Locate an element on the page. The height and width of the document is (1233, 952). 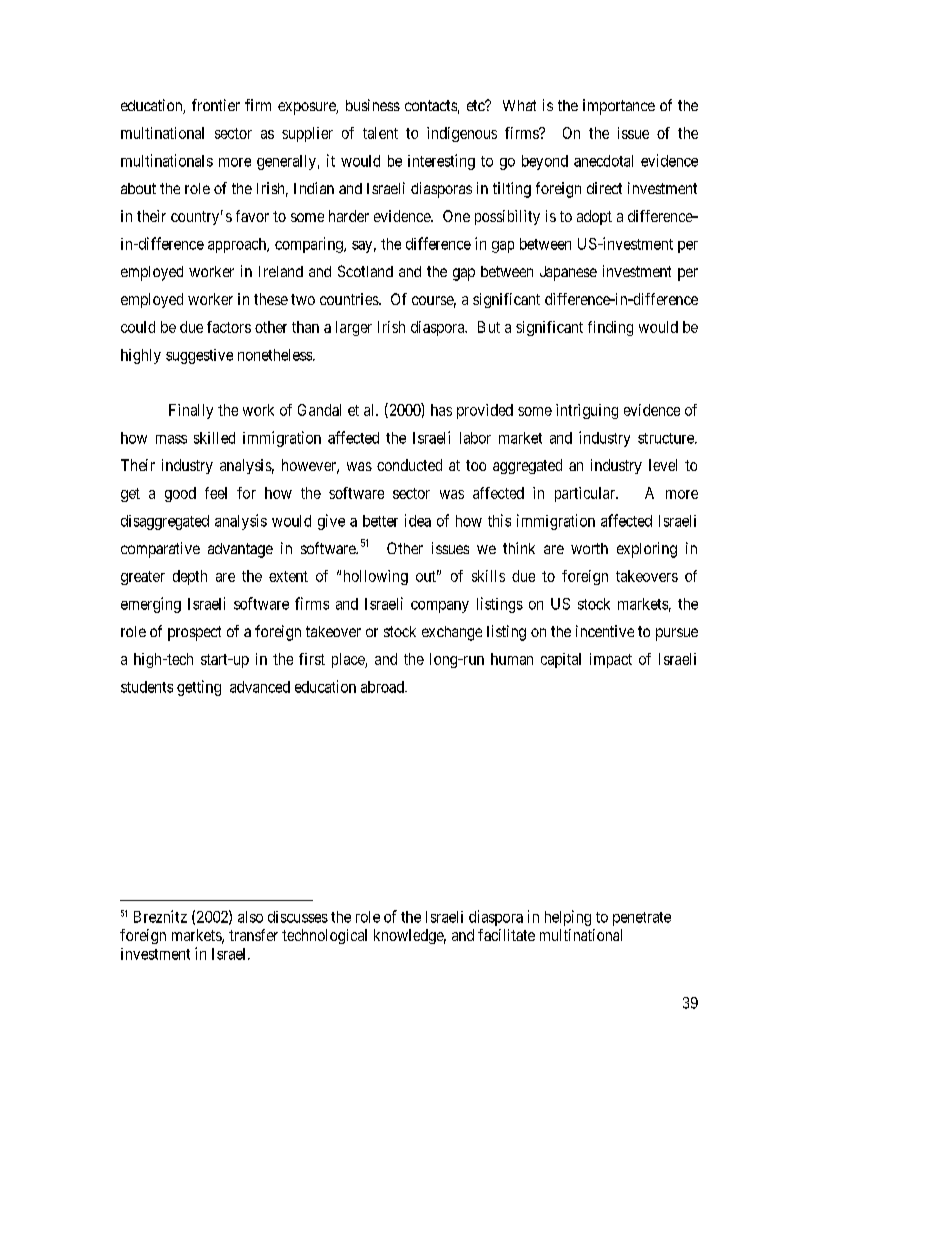
abroad is located at coordinates (383, 687).
